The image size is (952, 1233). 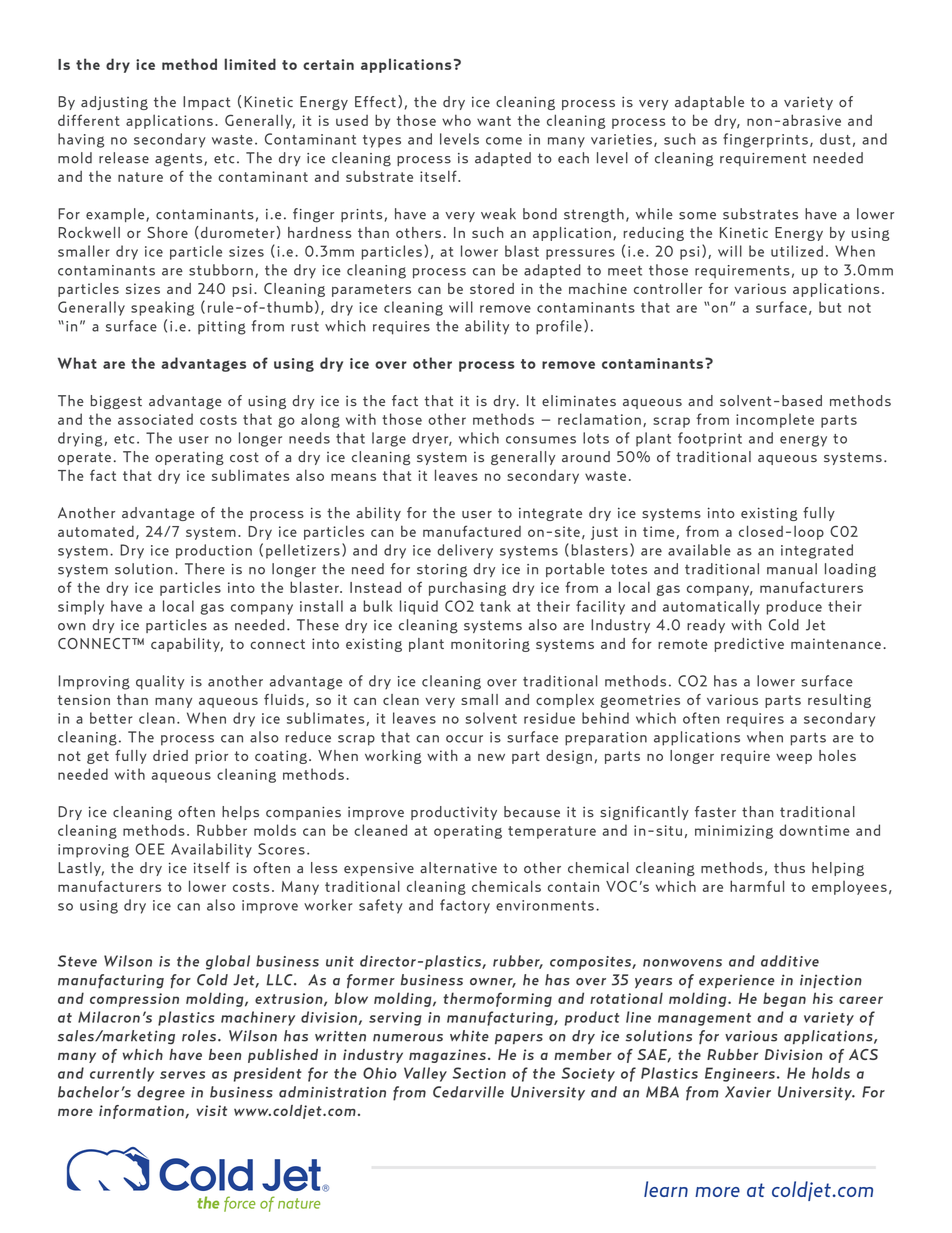 I want to click on because, so click(x=532, y=812).
